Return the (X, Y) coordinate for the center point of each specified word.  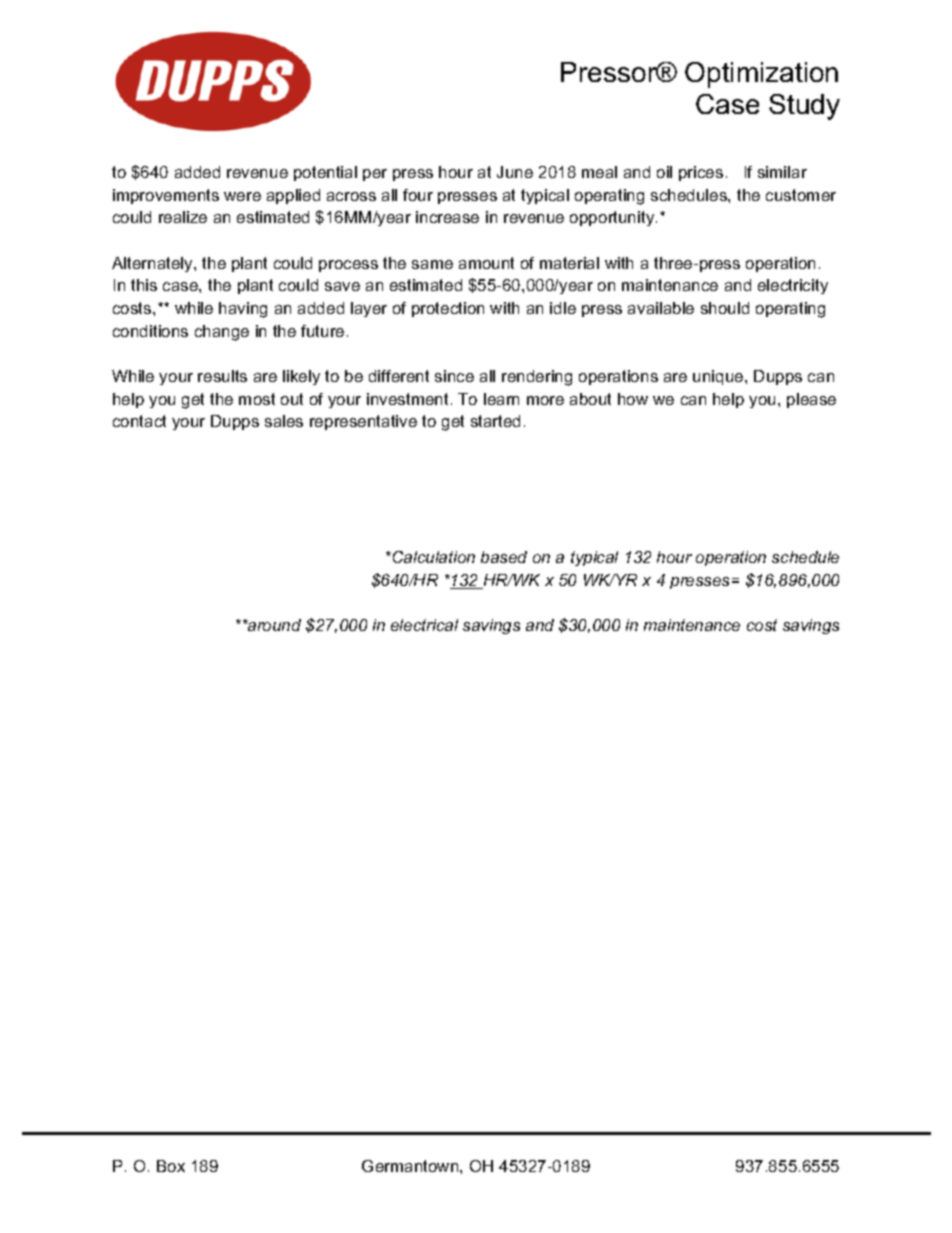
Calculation (432, 557)
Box (171, 1166)
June (515, 172)
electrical (424, 625)
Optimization (761, 75)
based (504, 557)
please (811, 400)
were (242, 196)
